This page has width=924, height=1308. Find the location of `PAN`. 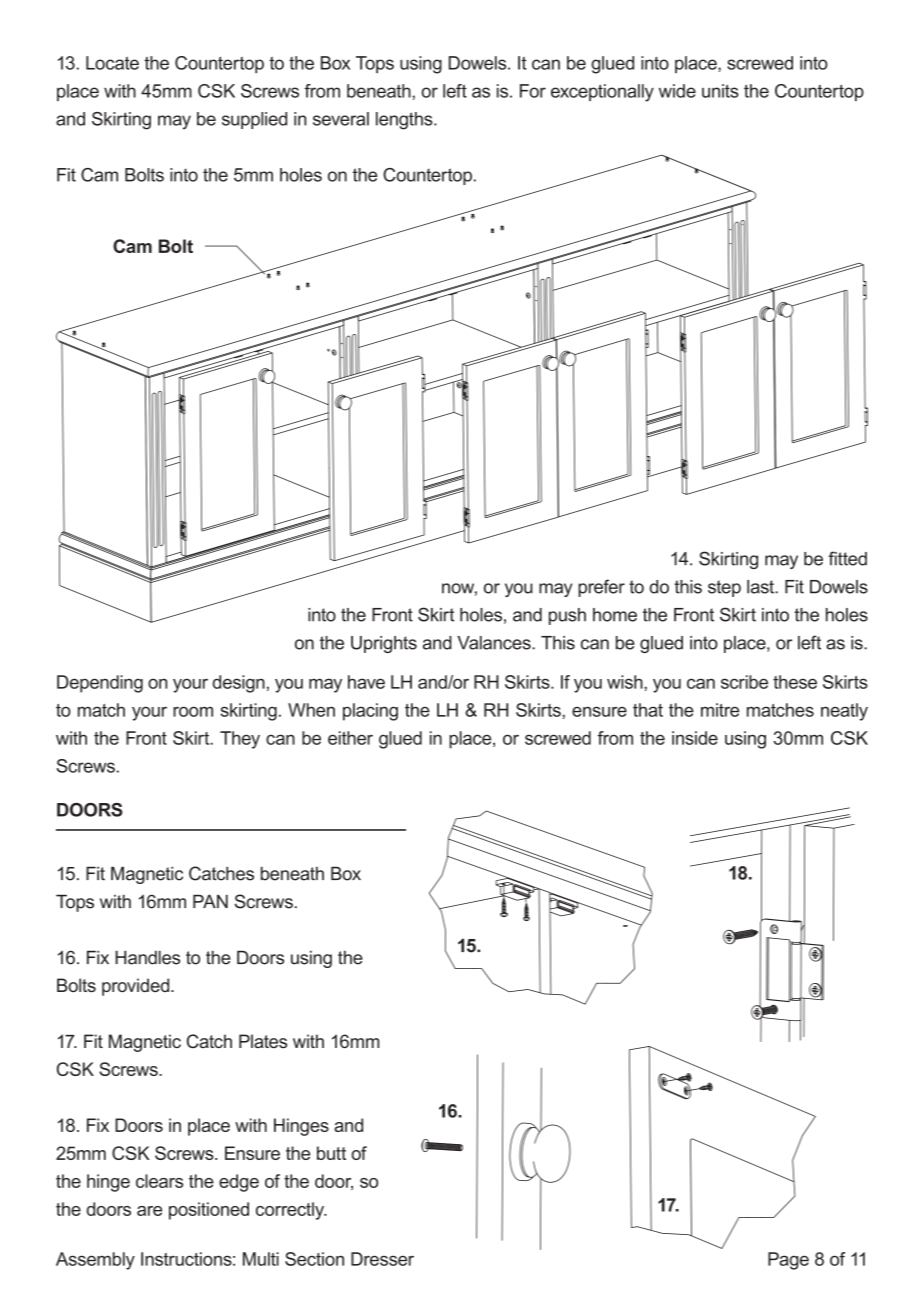

PAN is located at coordinates (210, 901).
